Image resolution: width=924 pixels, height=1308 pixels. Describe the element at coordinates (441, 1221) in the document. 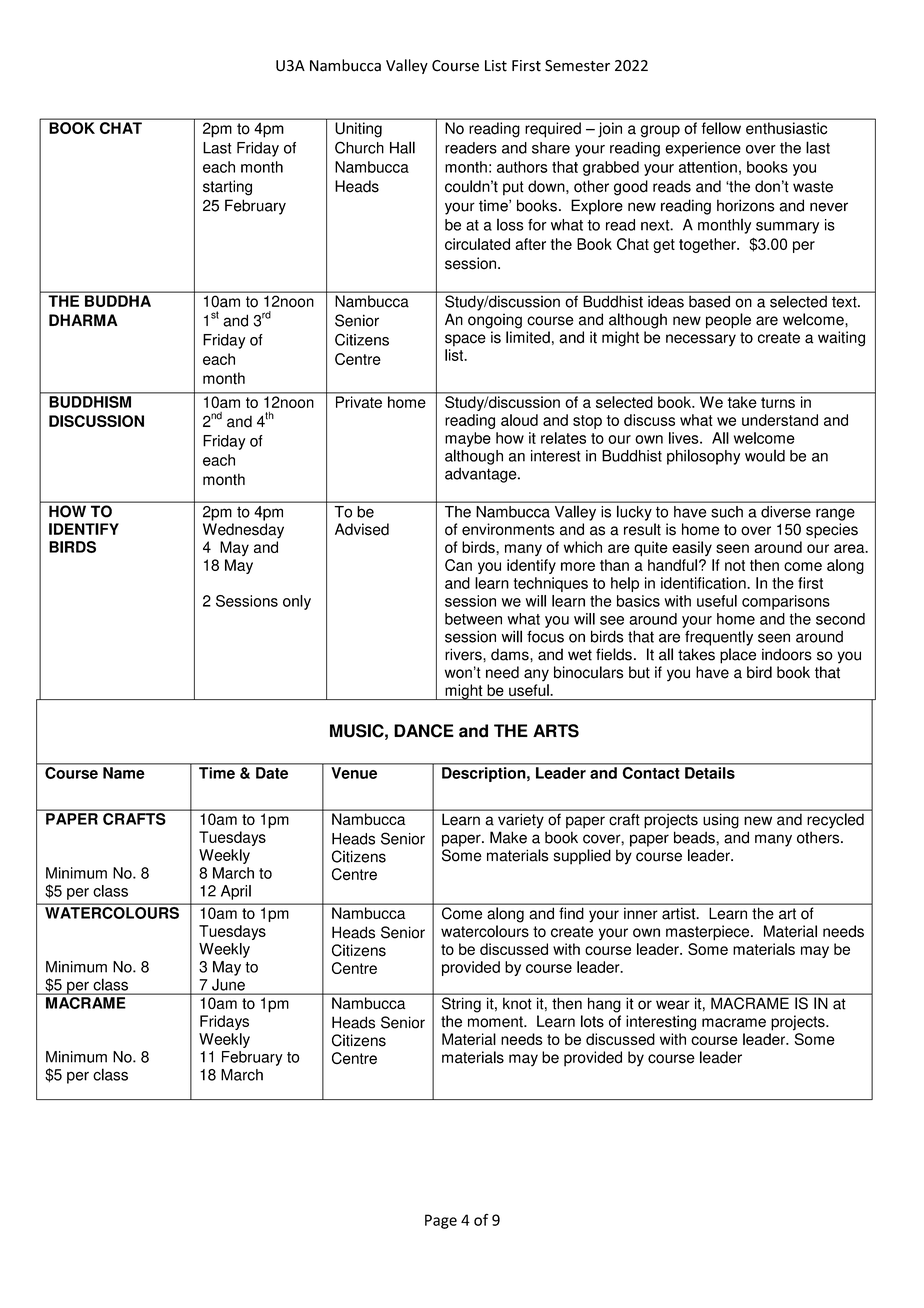

I see `Page` at that location.
